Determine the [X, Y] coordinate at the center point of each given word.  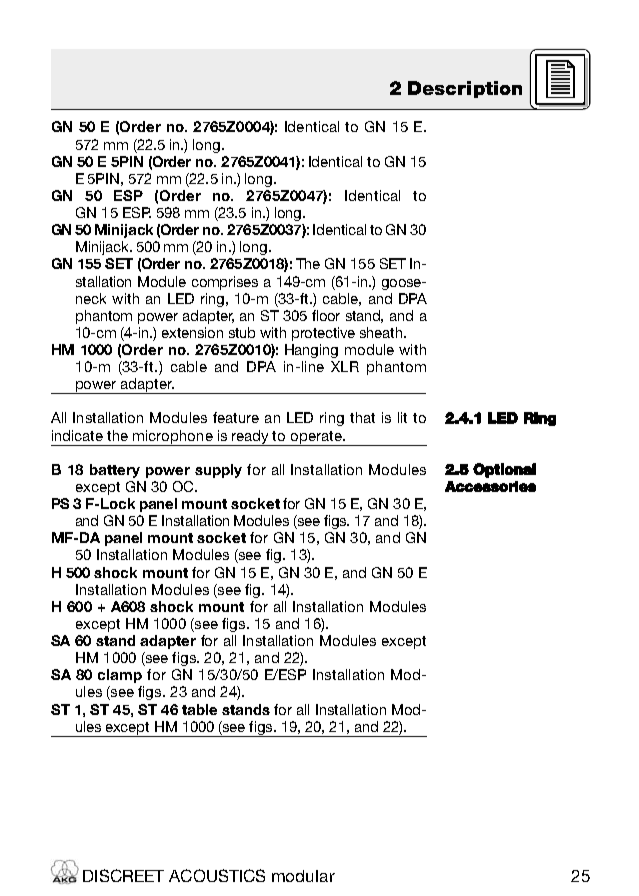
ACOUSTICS [217, 875]
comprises [225, 283]
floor [326, 315]
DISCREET [123, 875]
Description [465, 89]
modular [303, 876]
